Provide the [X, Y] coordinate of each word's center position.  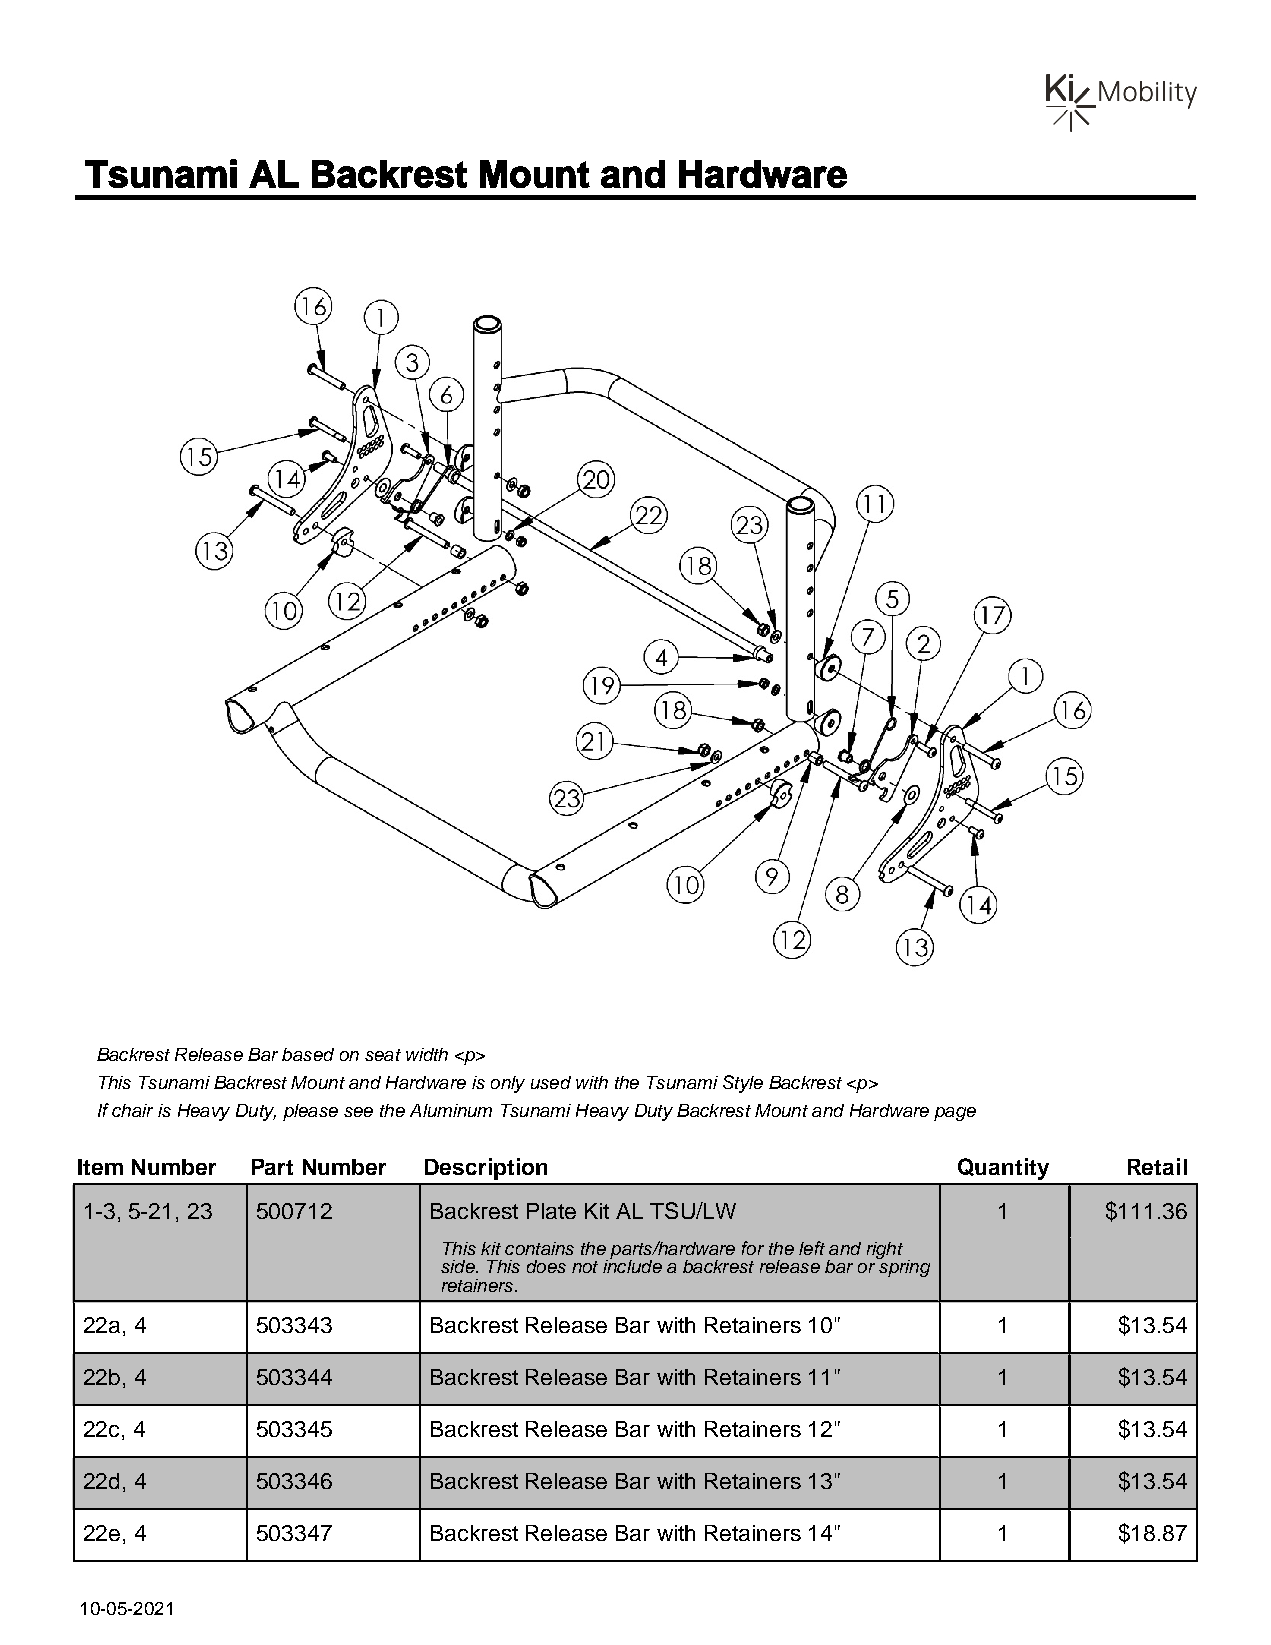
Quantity [1003, 1169]
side [459, 1266]
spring [903, 1267]
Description [486, 1169]
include [632, 1265]
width [427, 1054]
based [308, 1054]
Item [100, 1167]
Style [743, 1084]
